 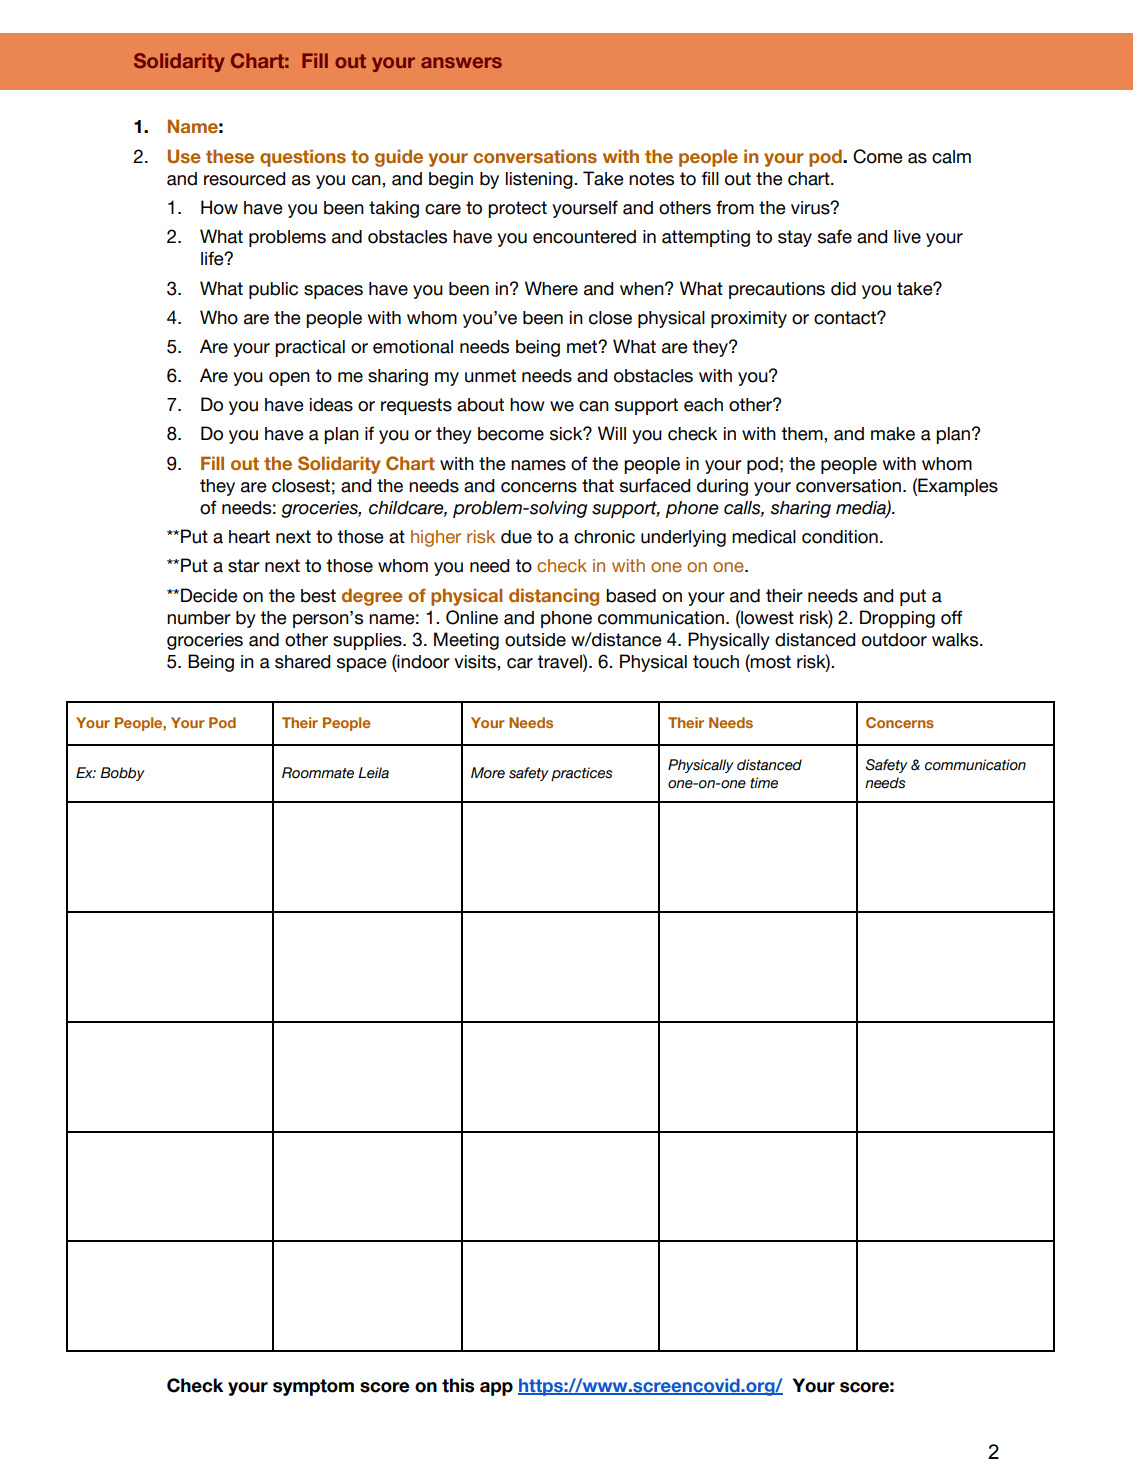 I want to click on Dropping, so click(x=897, y=619).
